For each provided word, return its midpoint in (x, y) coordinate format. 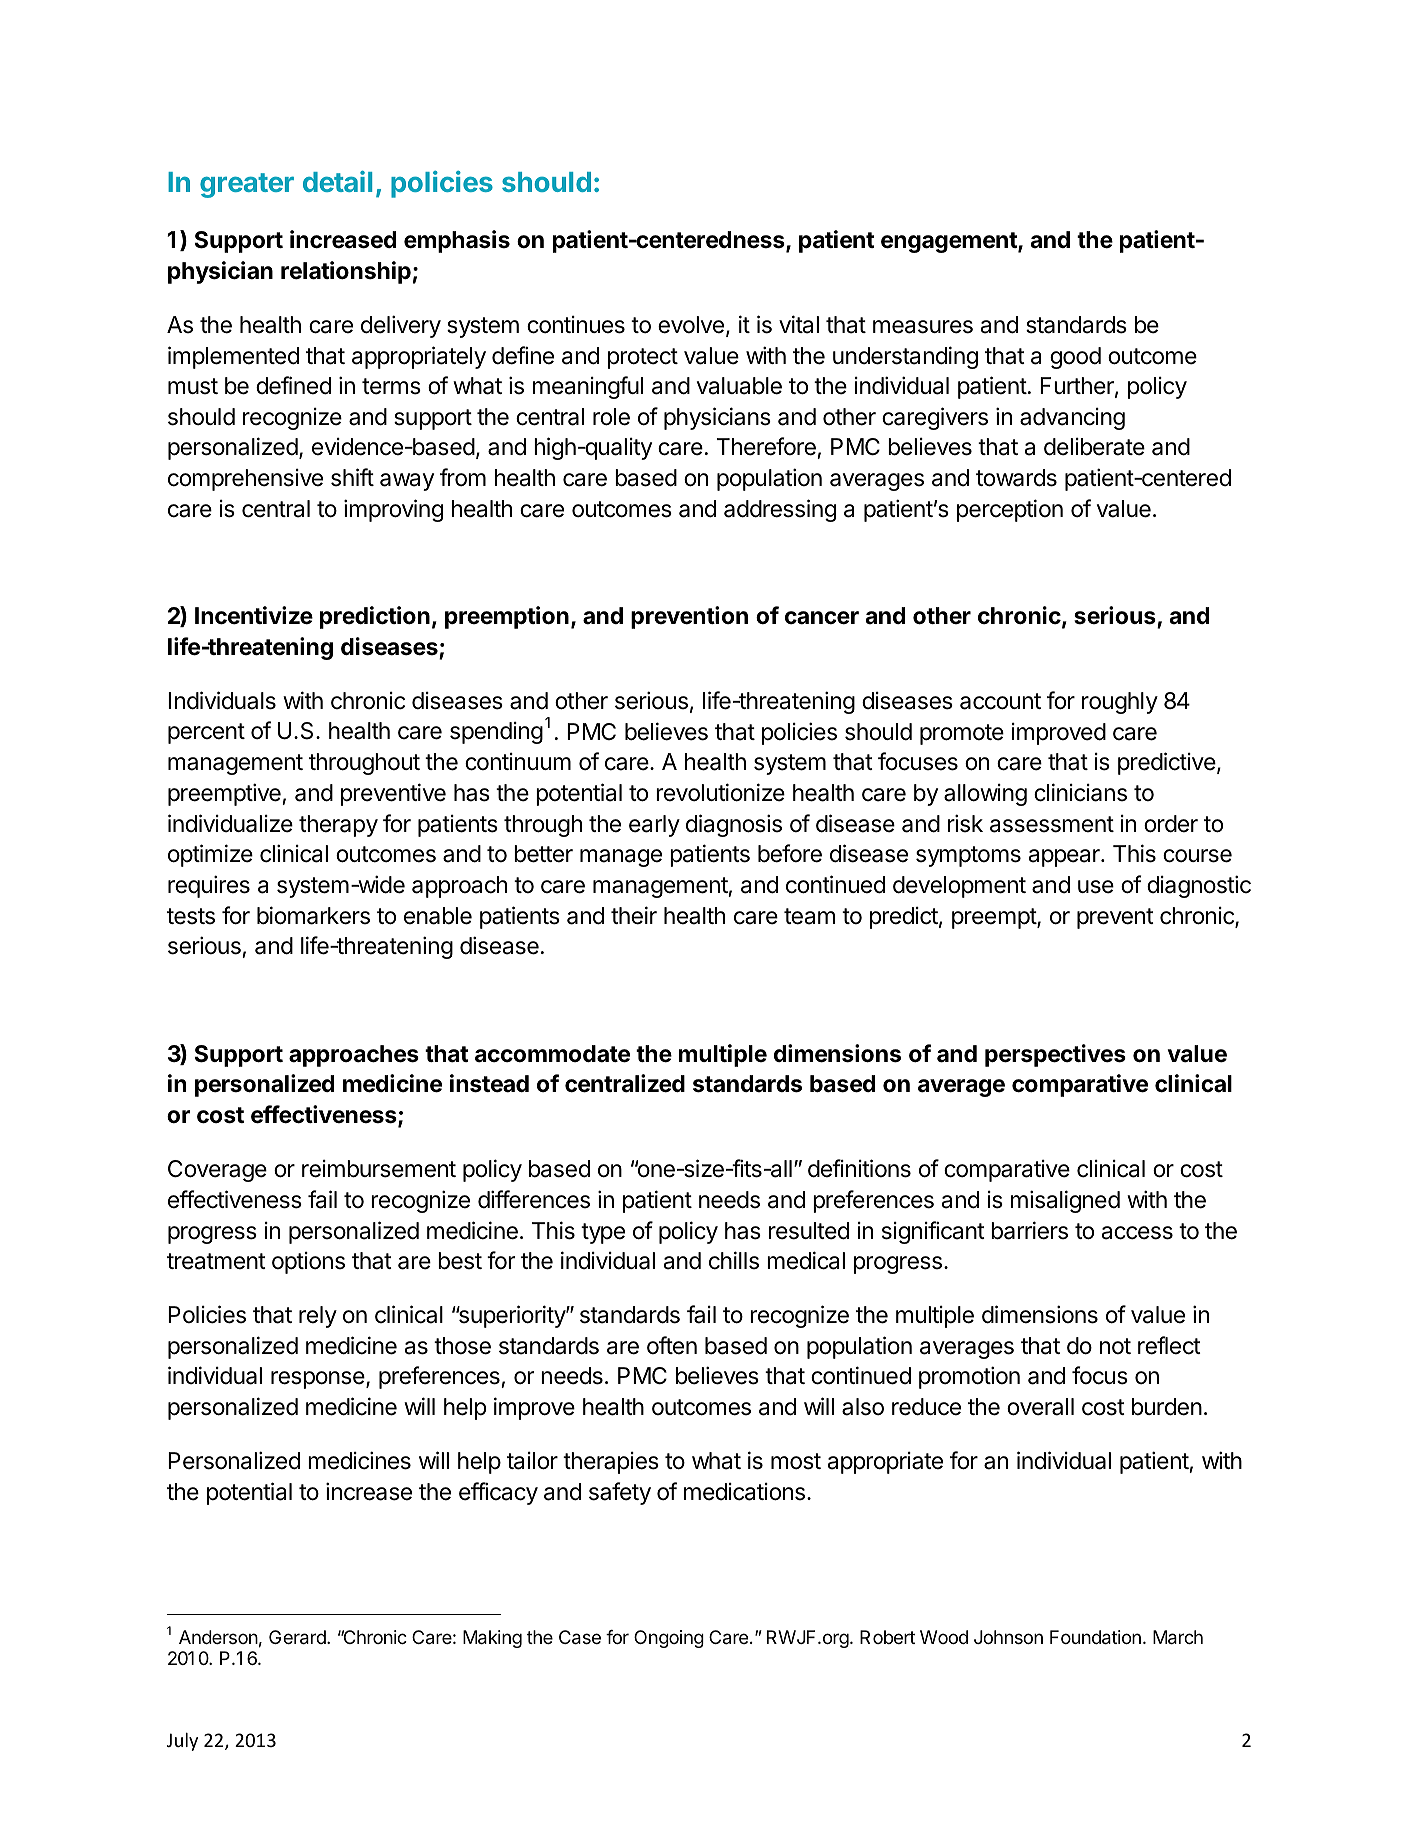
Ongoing (669, 1639)
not (1115, 1346)
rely (318, 1317)
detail (337, 181)
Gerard (298, 1637)
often (672, 1345)
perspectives (1055, 1055)
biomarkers (313, 915)
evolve (691, 325)
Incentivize (254, 615)
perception (1010, 510)
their (634, 915)
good (1075, 358)
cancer (822, 618)
